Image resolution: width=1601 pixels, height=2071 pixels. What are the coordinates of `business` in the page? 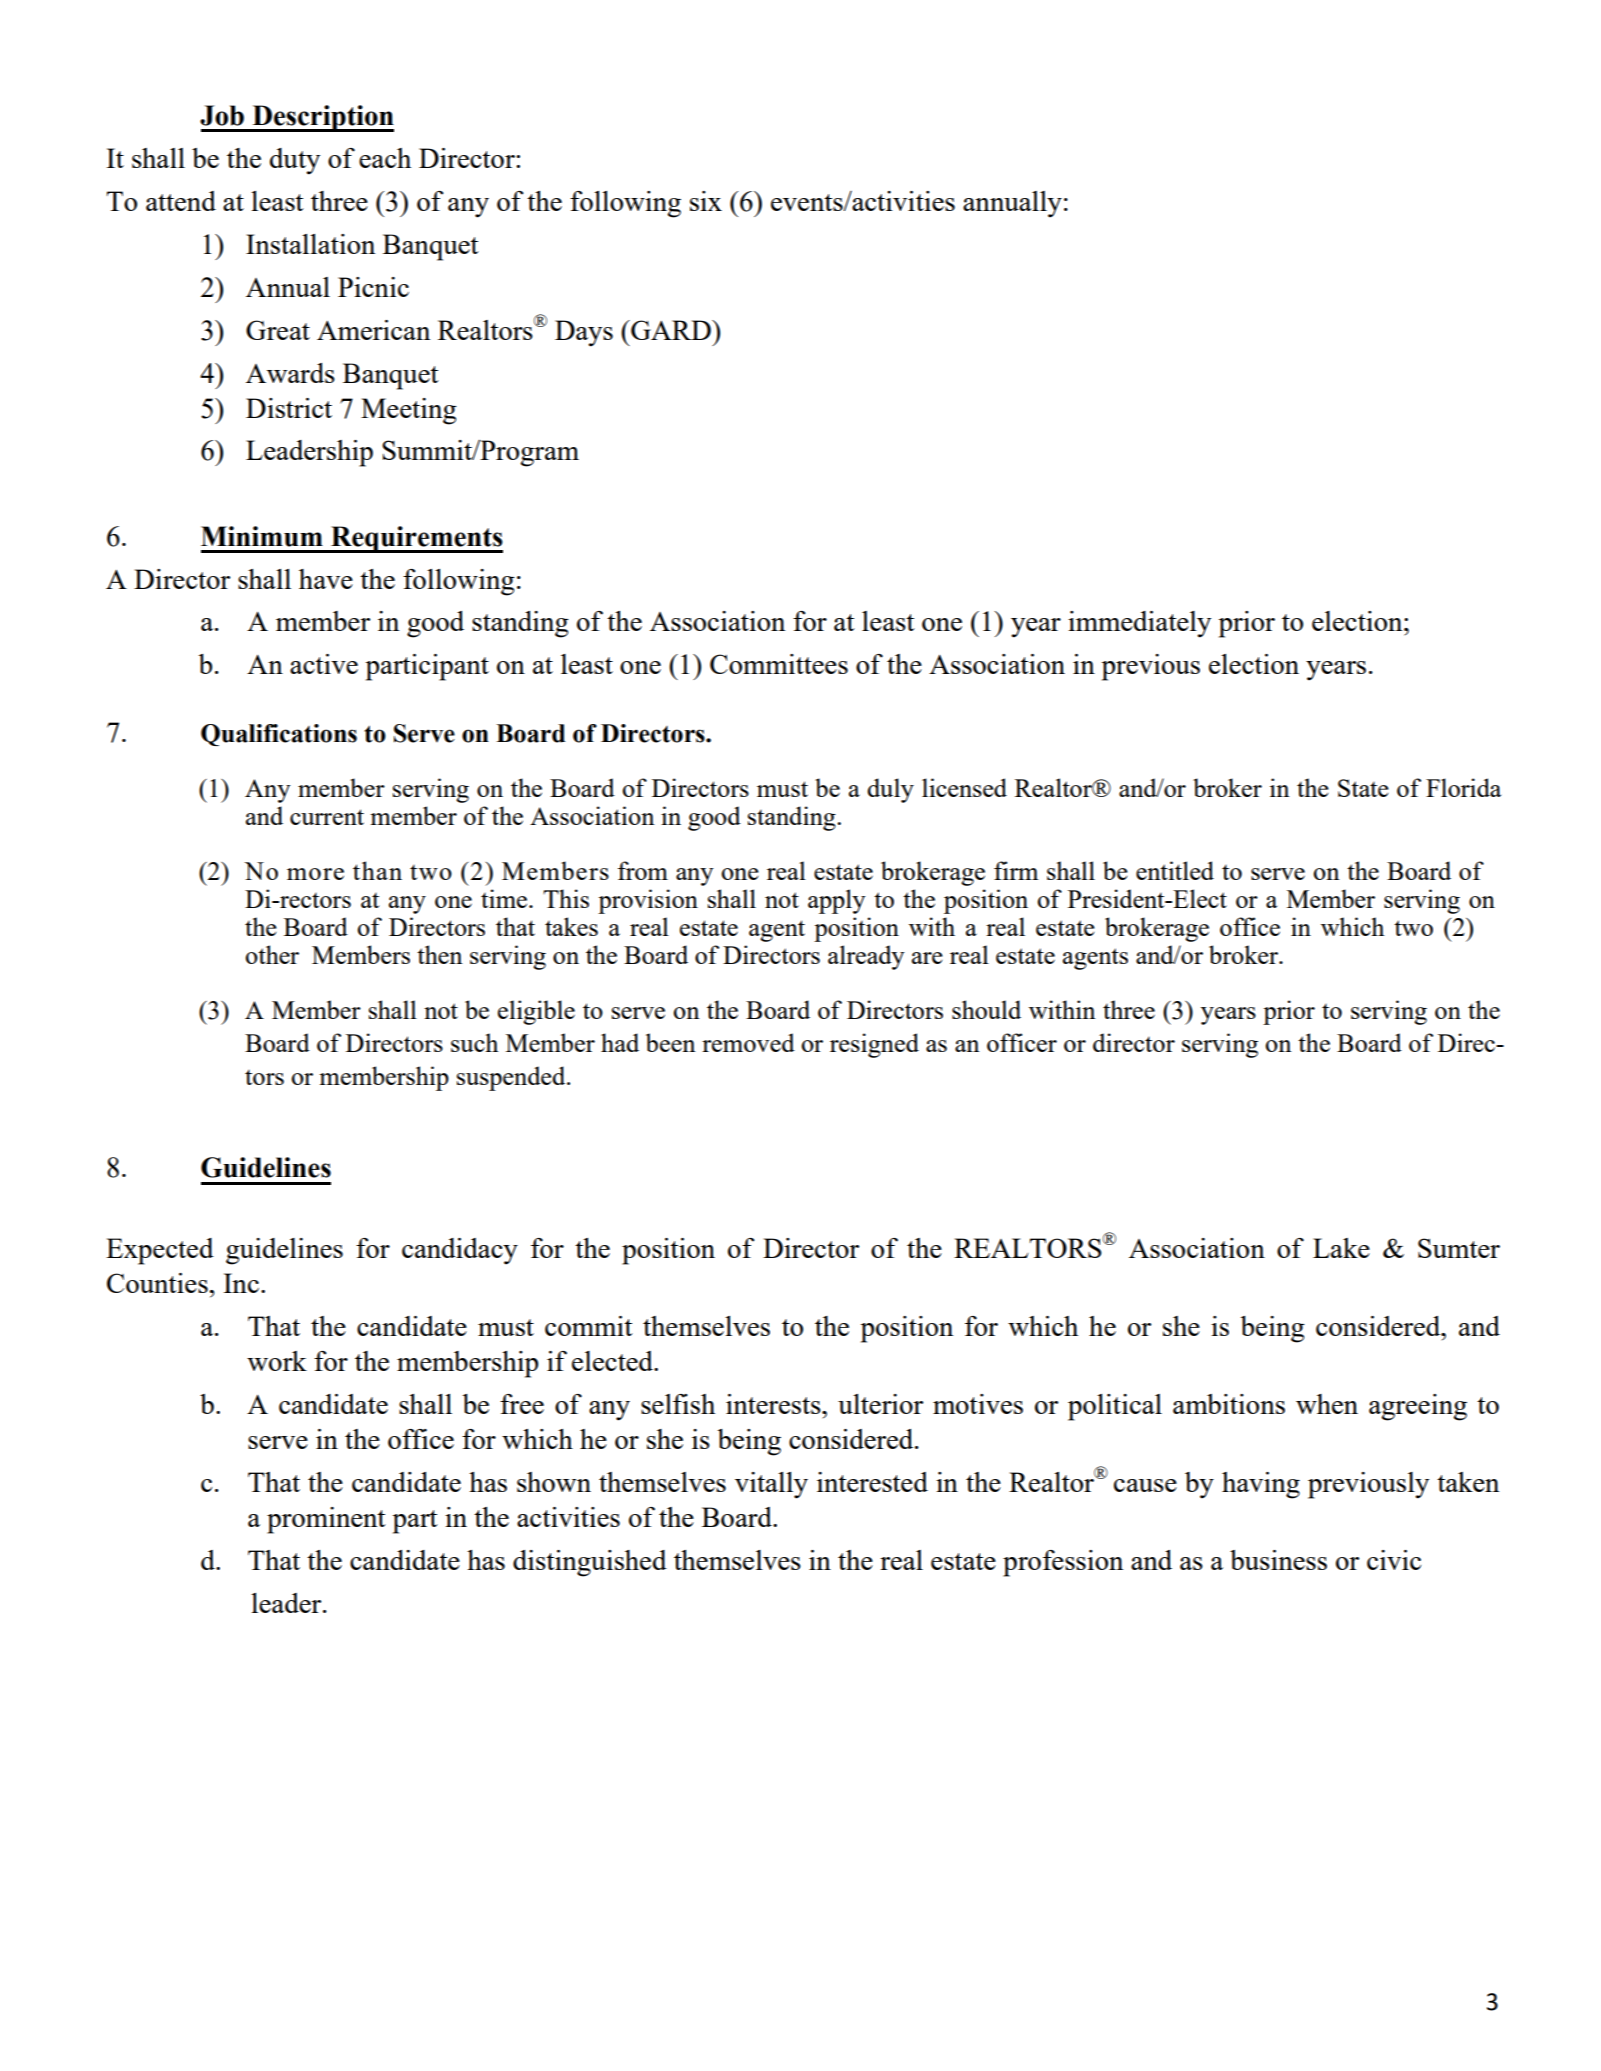 It's located at (1278, 1560).
